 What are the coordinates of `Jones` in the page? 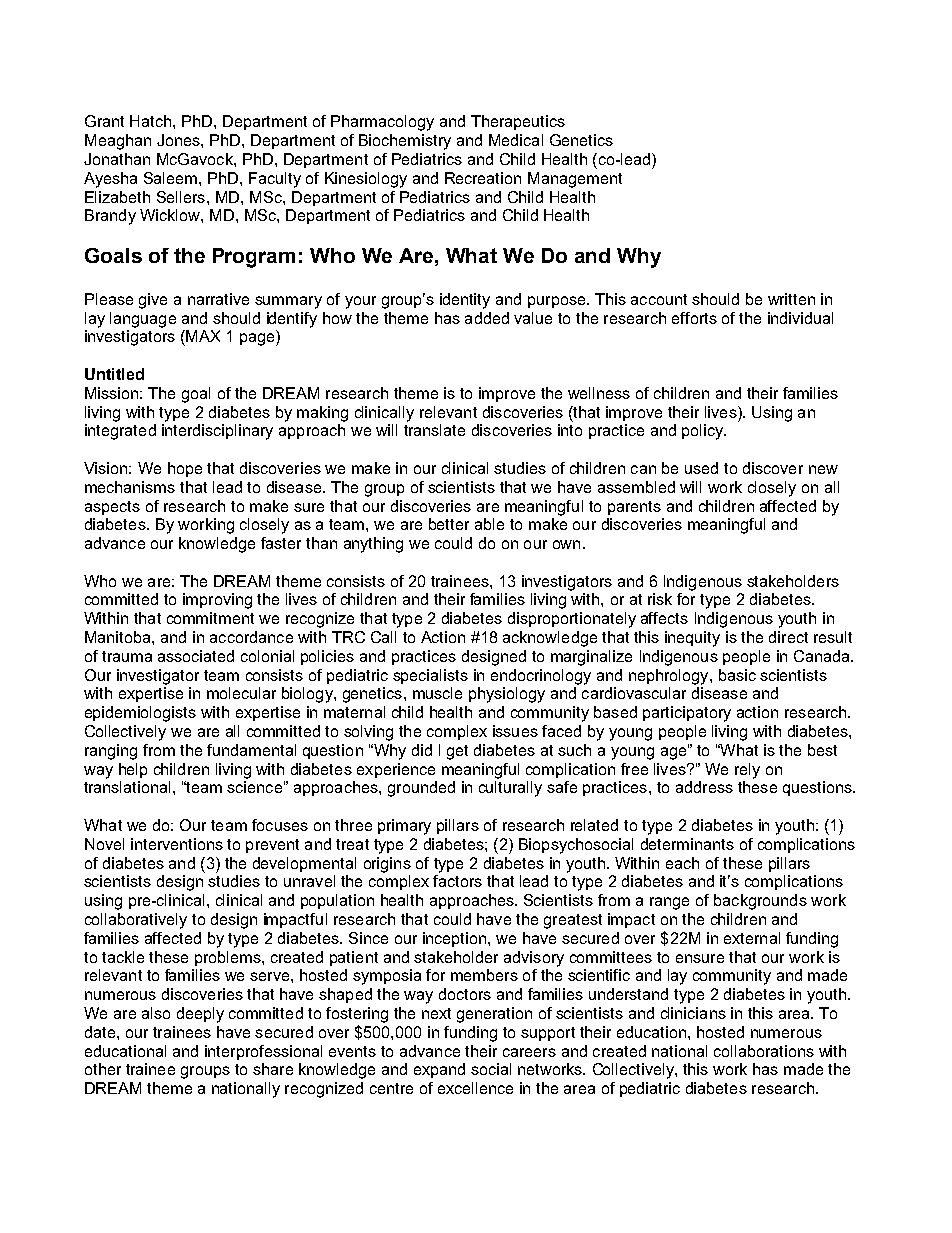 It's located at (179, 140).
